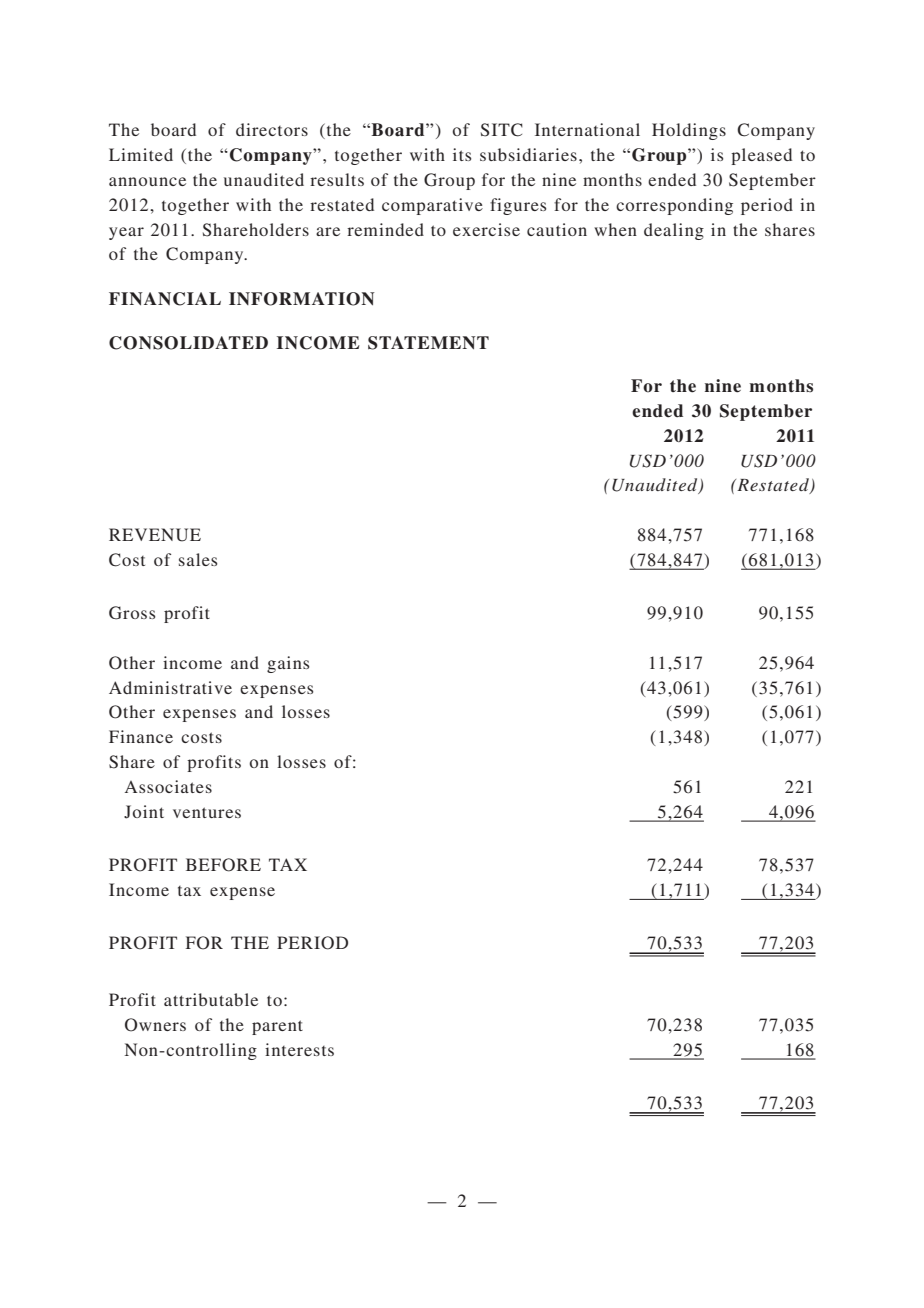 Image resolution: width=924 pixels, height=1308 pixels. I want to click on Holdings, so click(689, 131).
